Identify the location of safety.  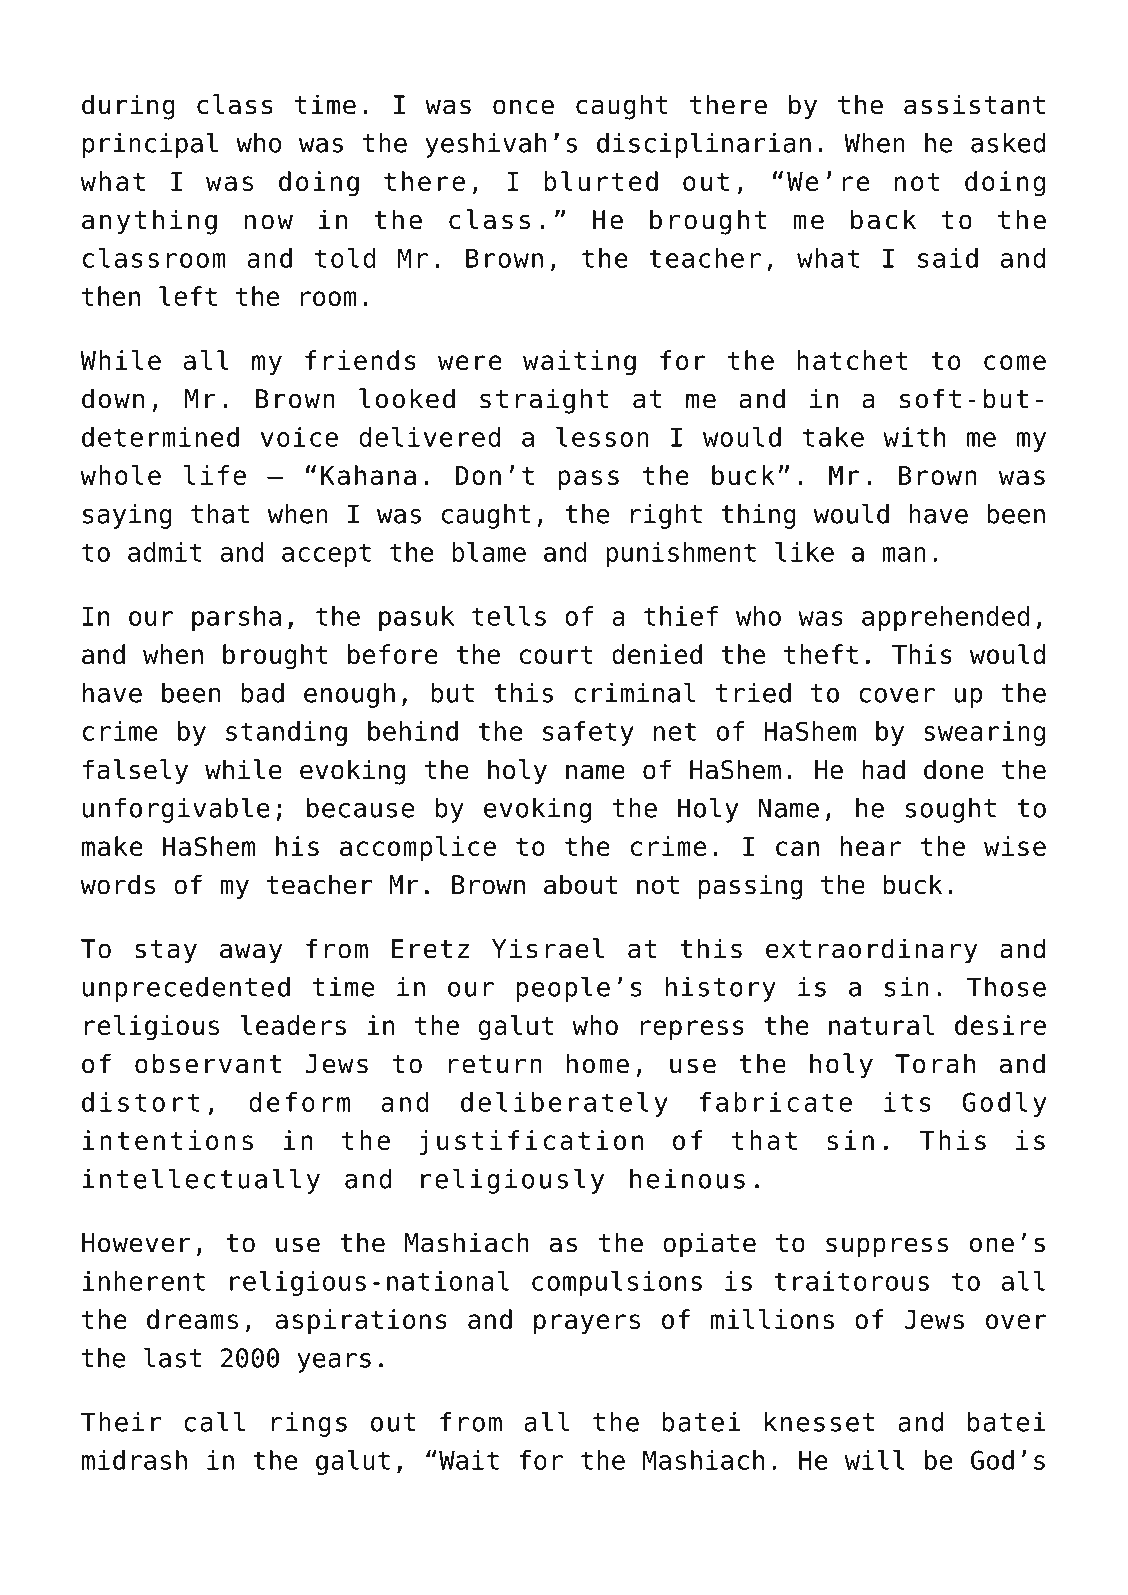
(588, 733).
